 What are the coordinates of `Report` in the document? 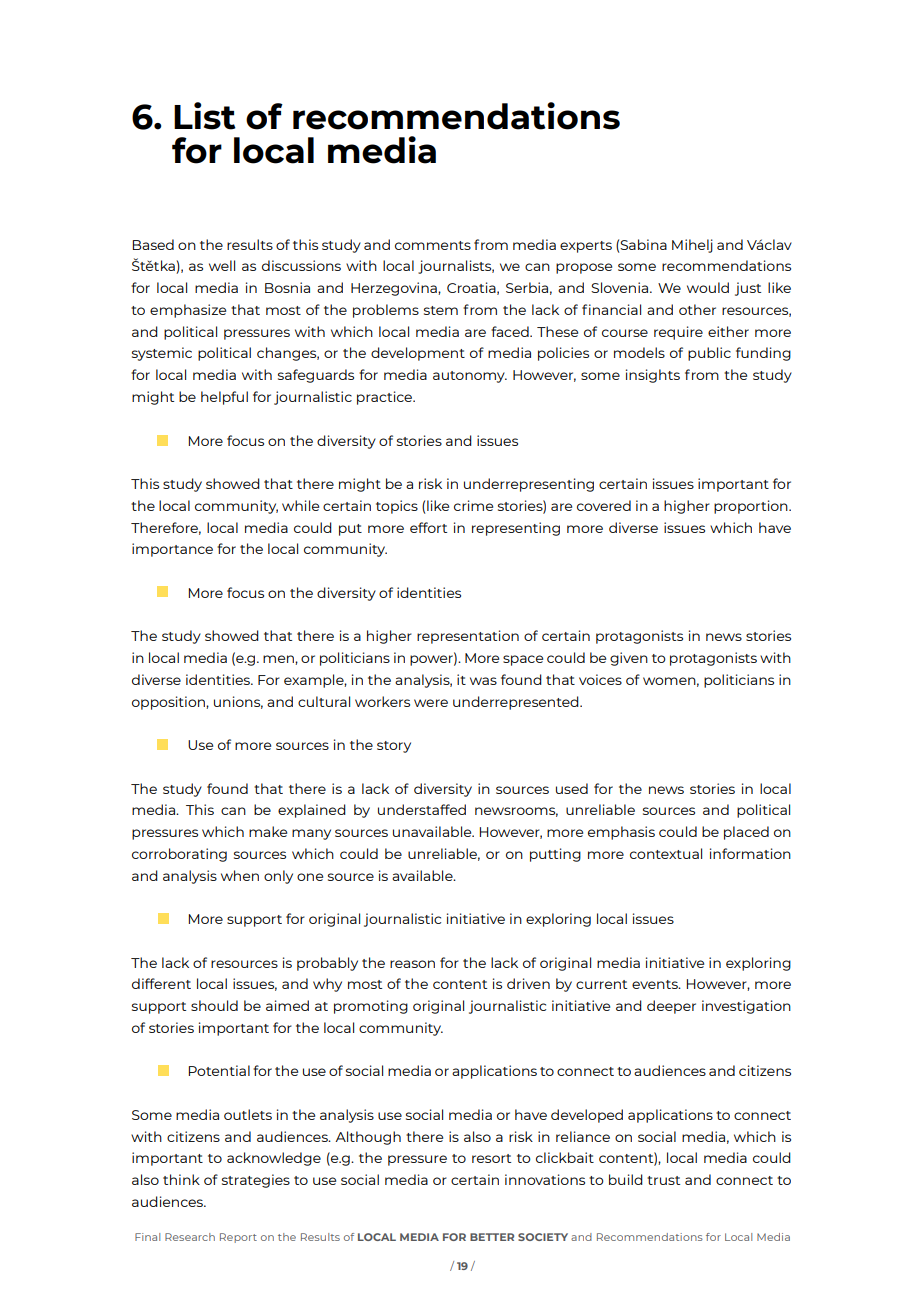 It's located at (238, 1238).
